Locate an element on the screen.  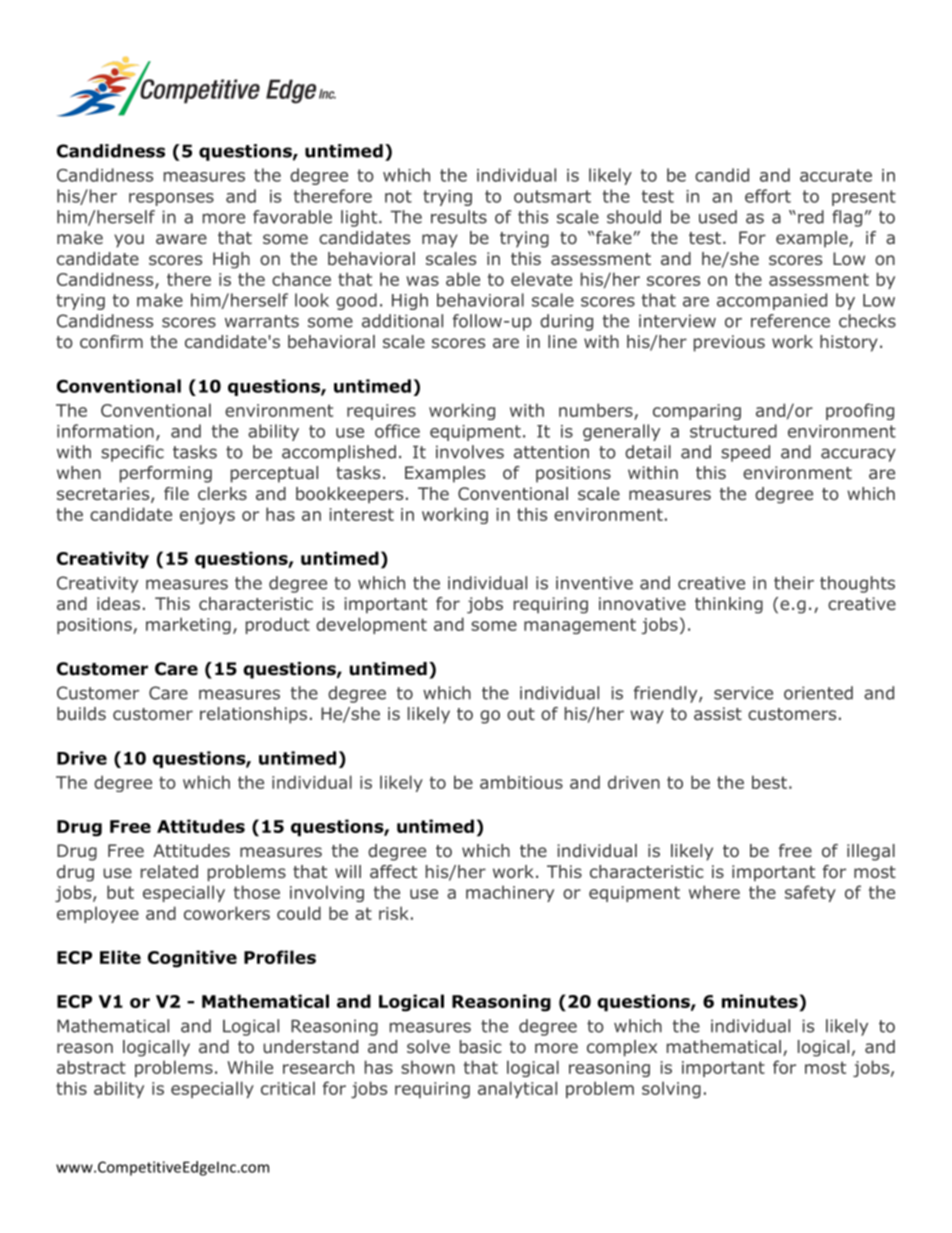
results is located at coordinates (459, 217).
